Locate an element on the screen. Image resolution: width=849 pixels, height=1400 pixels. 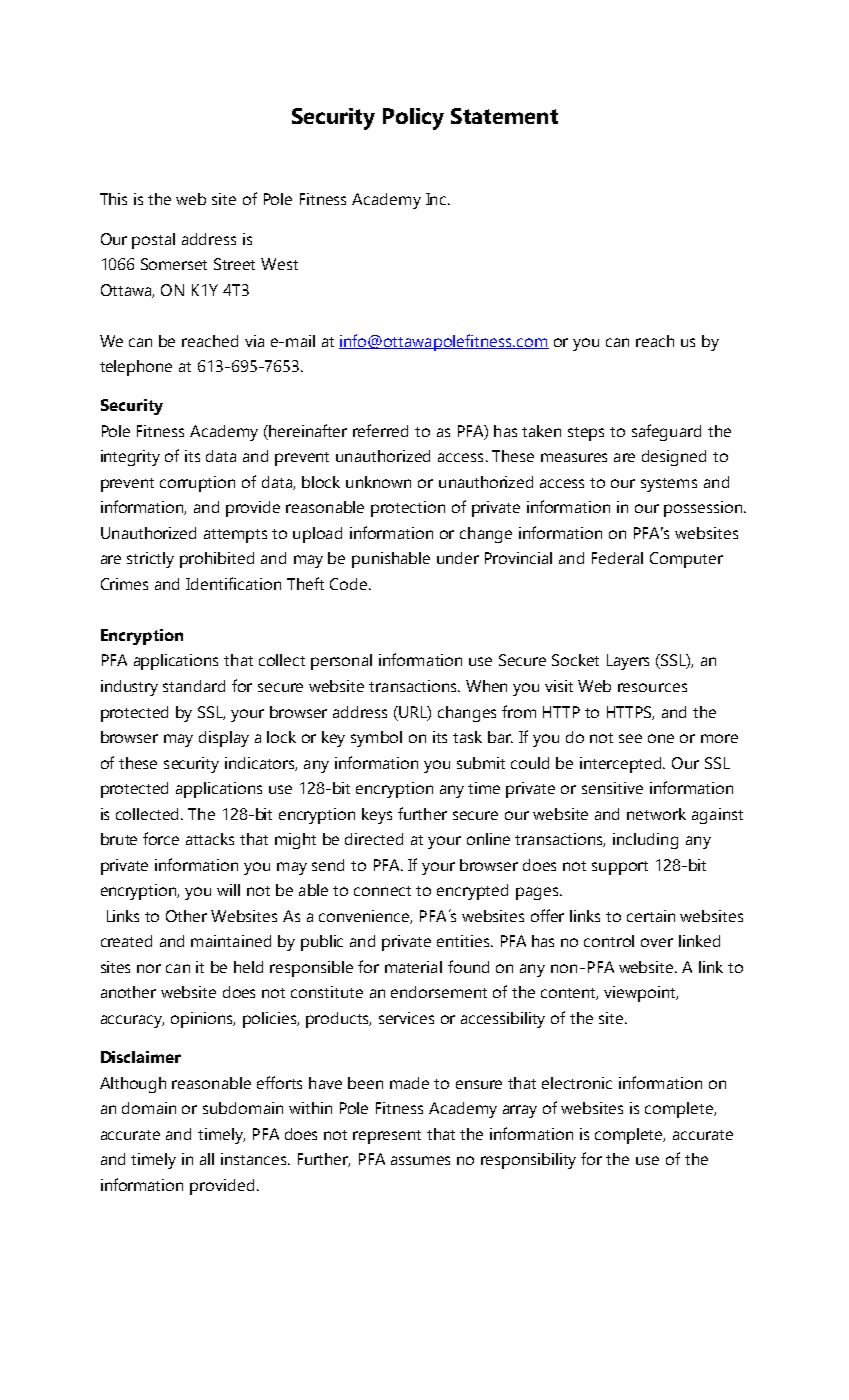
Statement is located at coordinates (504, 116).
